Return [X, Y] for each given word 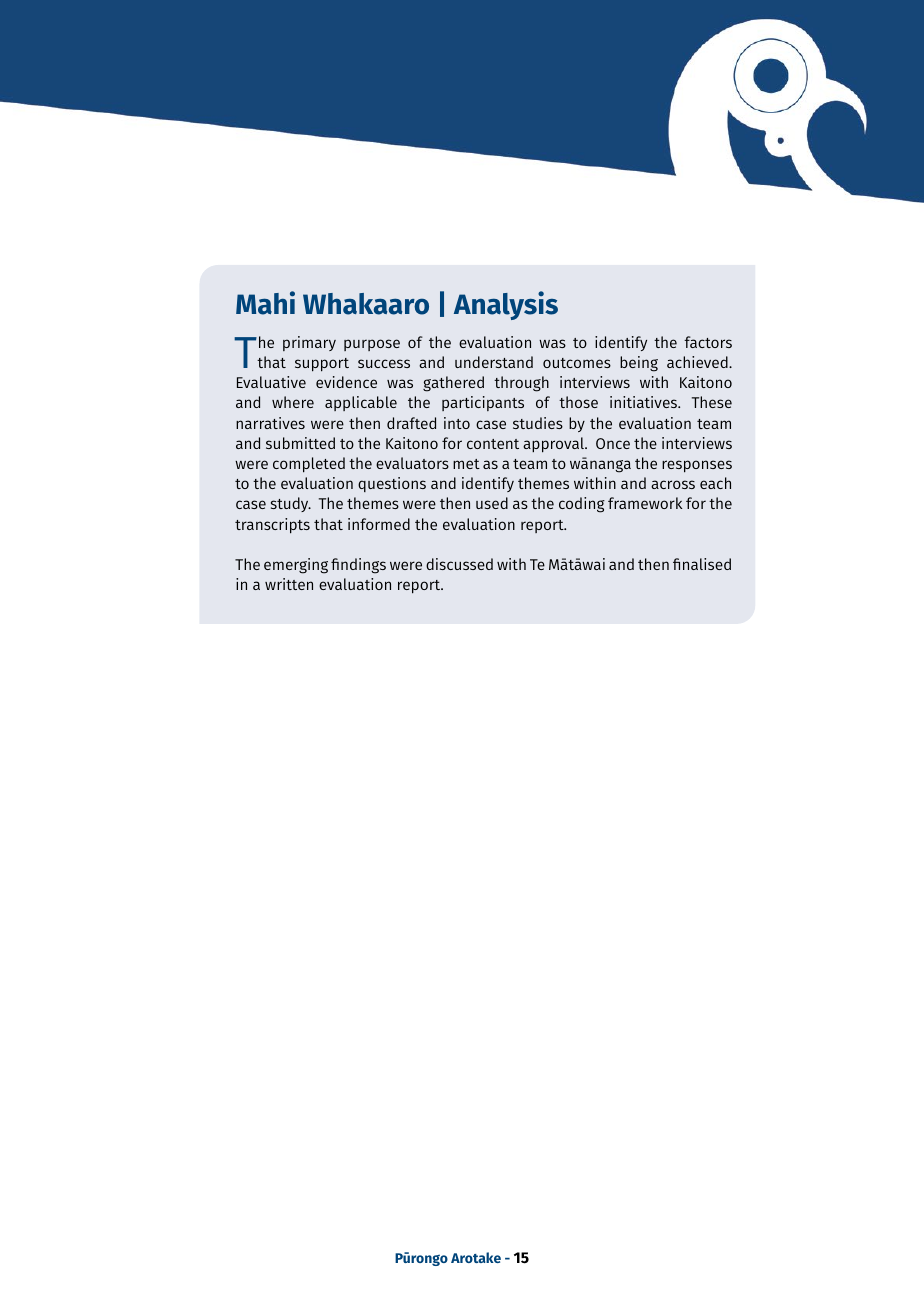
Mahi [265, 303]
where [293, 402]
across [673, 484]
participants [483, 403]
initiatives [645, 402]
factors [708, 342]
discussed [459, 564]
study [291, 504]
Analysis [506, 305]
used [492, 503]
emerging [296, 566]
